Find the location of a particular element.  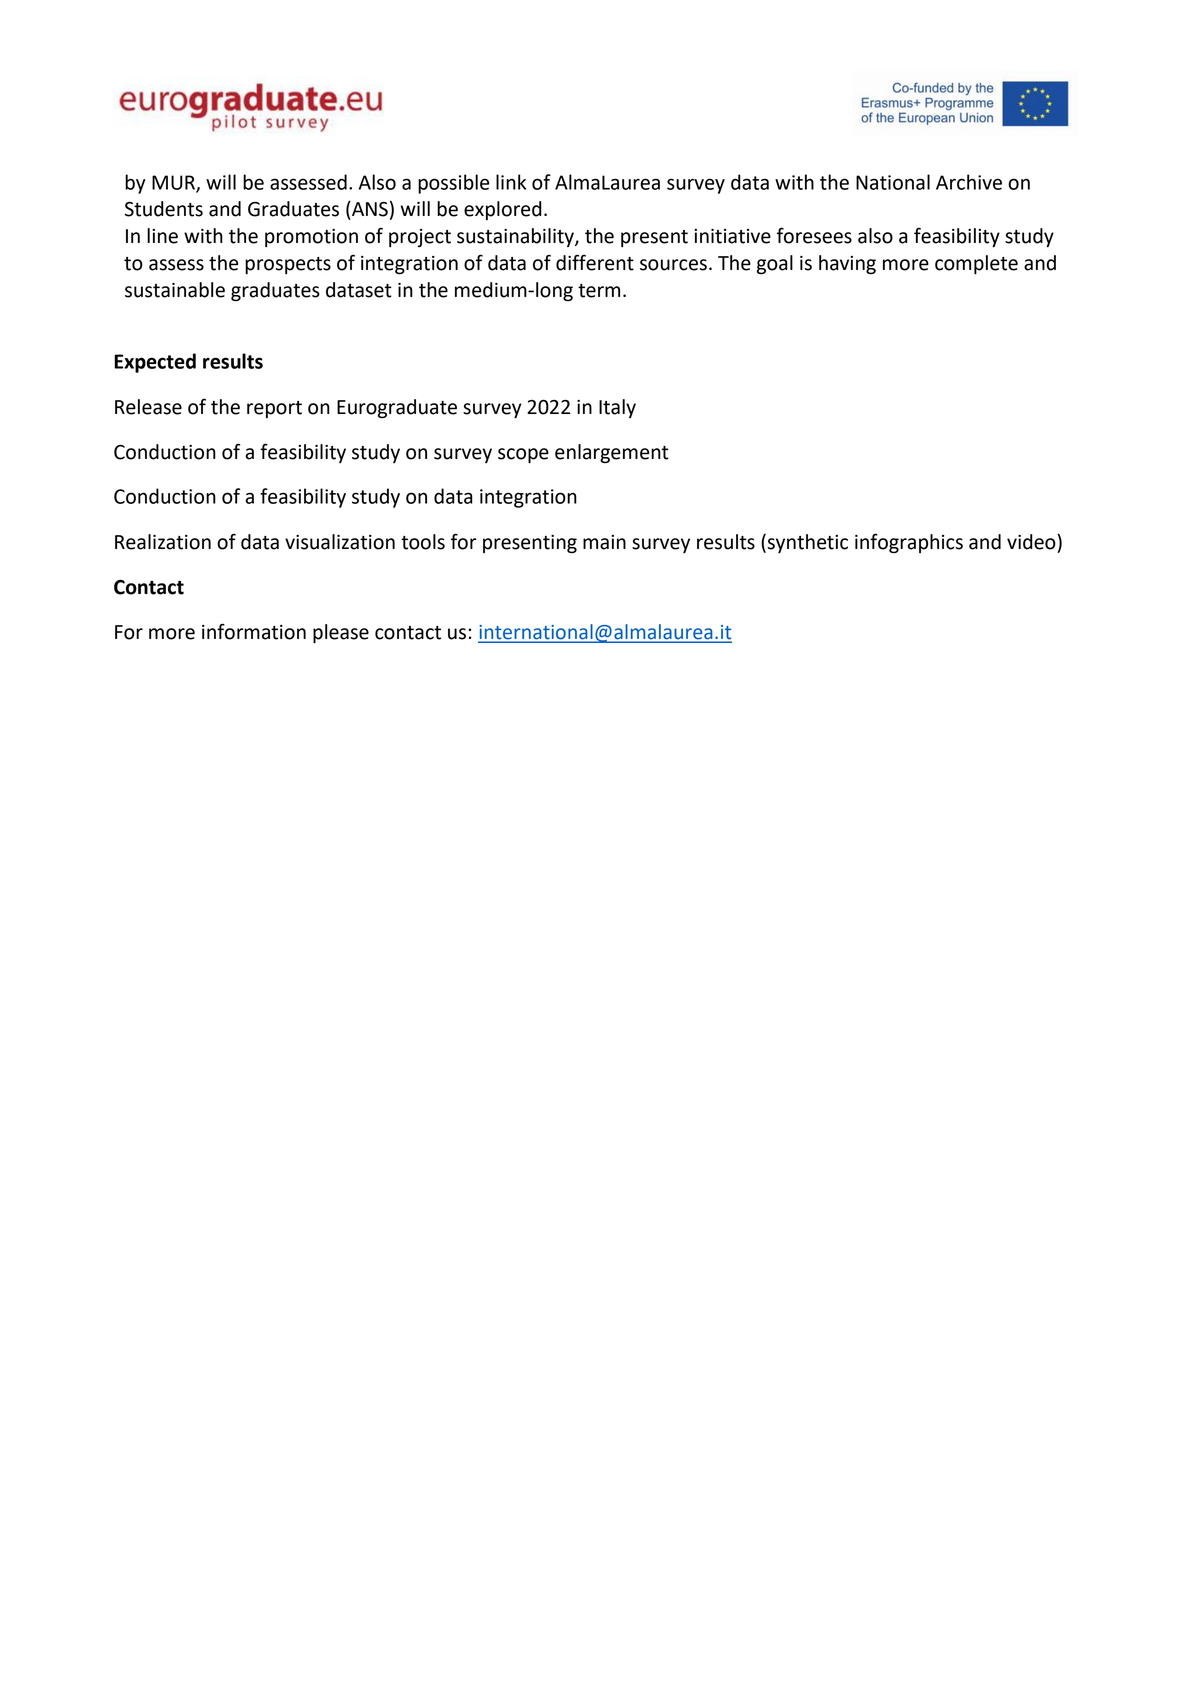

infographics is located at coordinates (909, 543).
